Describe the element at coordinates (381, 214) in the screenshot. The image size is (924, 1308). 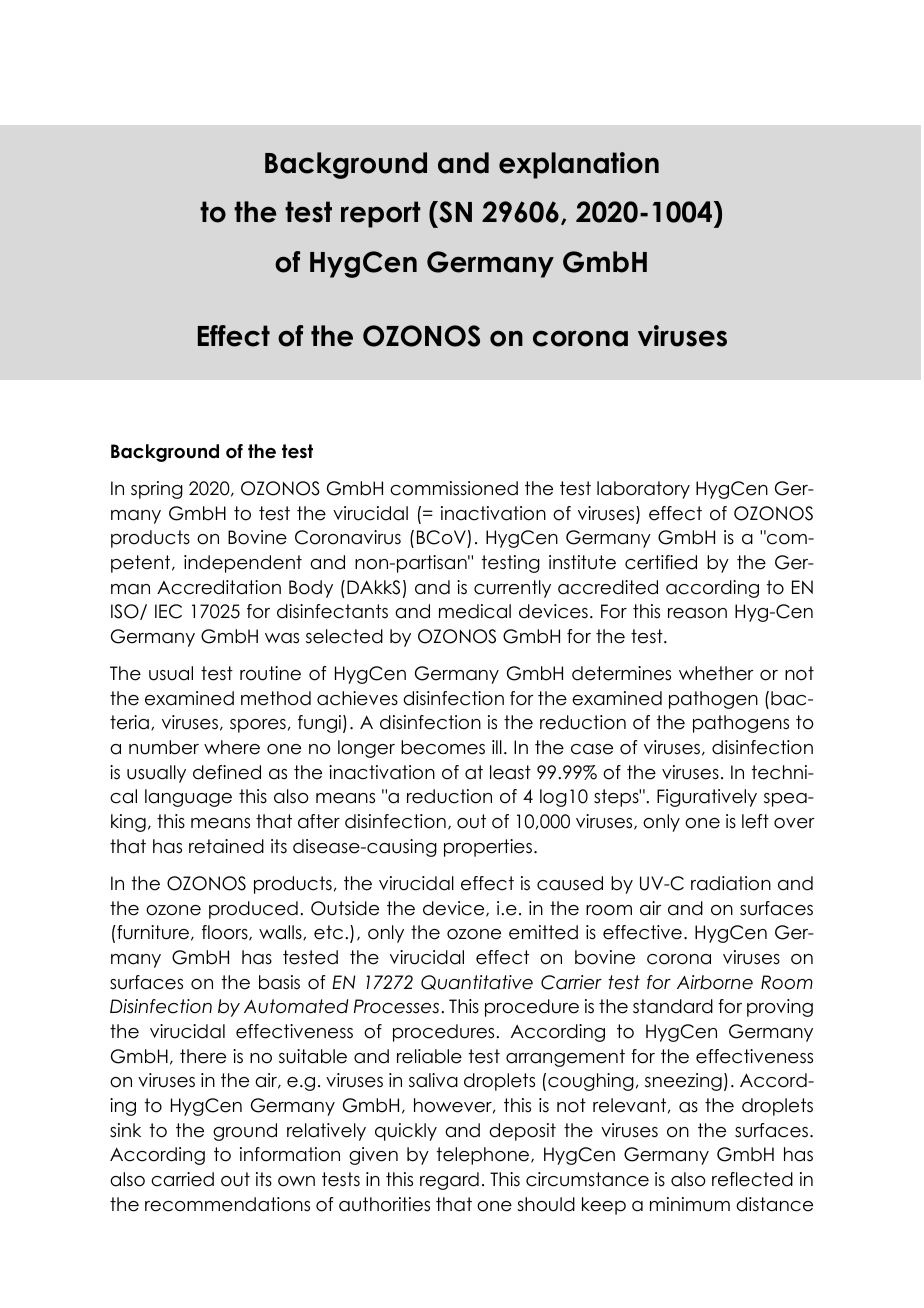
I see `report` at that location.
